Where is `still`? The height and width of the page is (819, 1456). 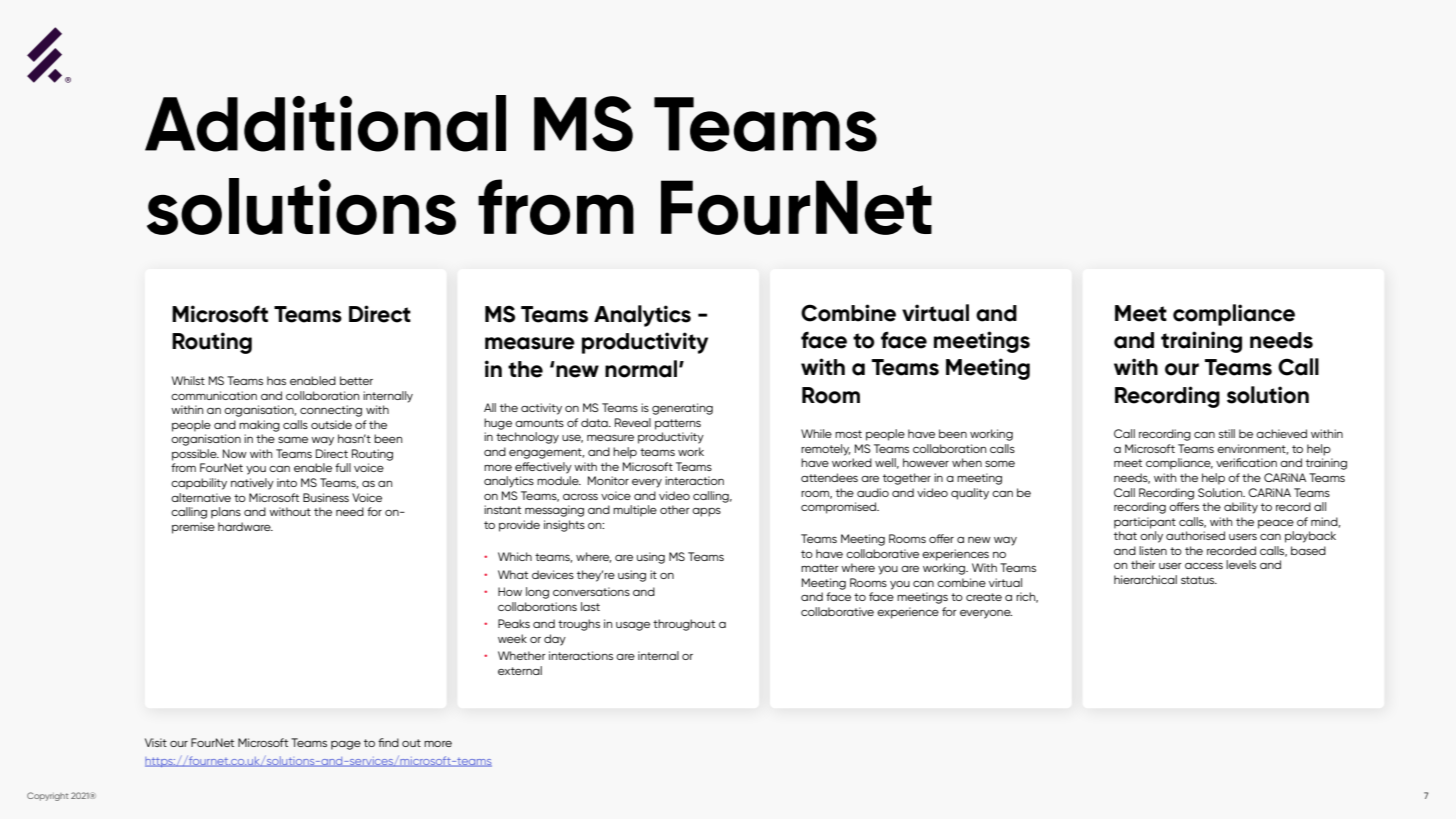
still is located at coordinates (1227, 433).
